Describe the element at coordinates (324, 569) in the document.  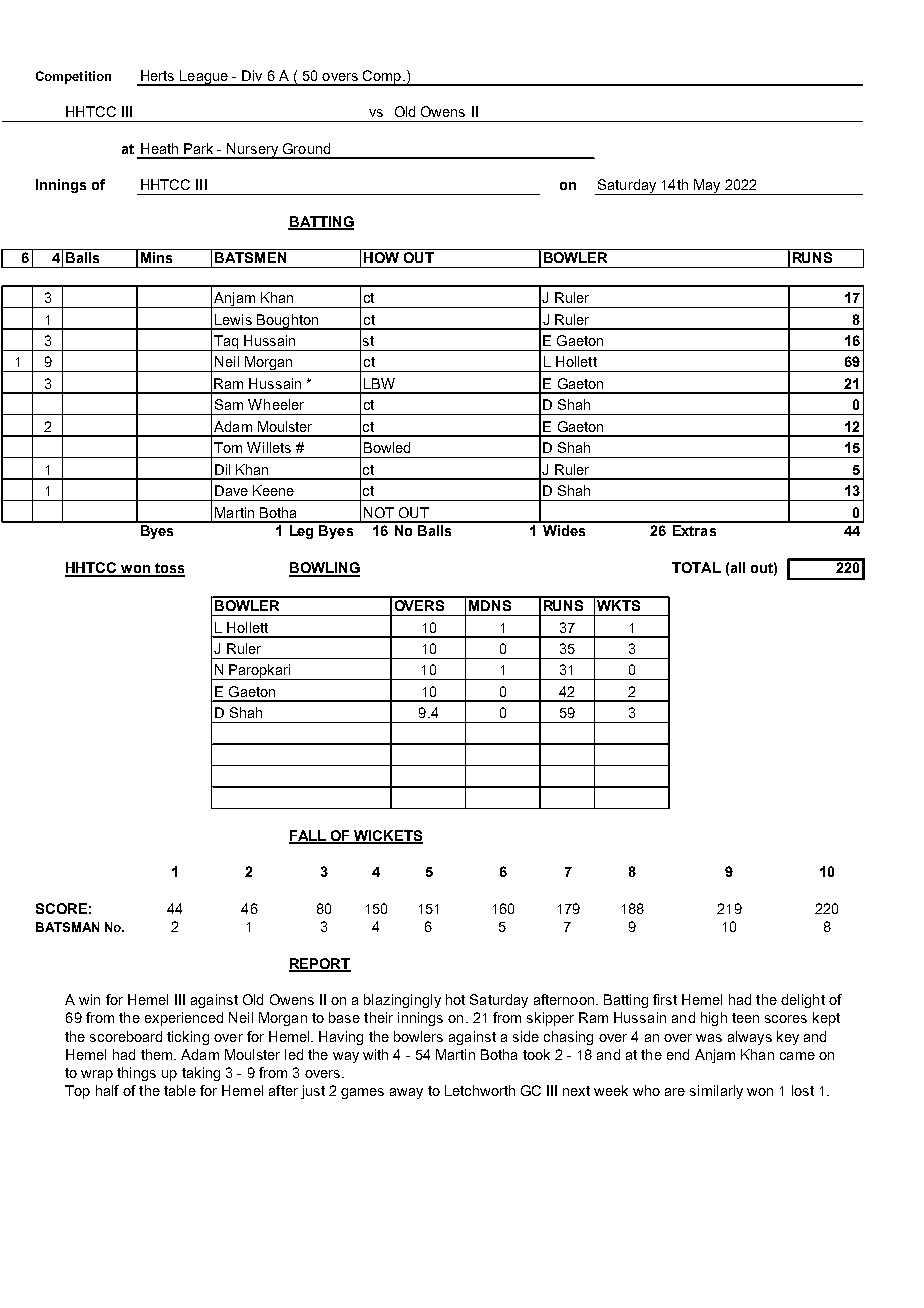
I see `BOWLING` at that location.
